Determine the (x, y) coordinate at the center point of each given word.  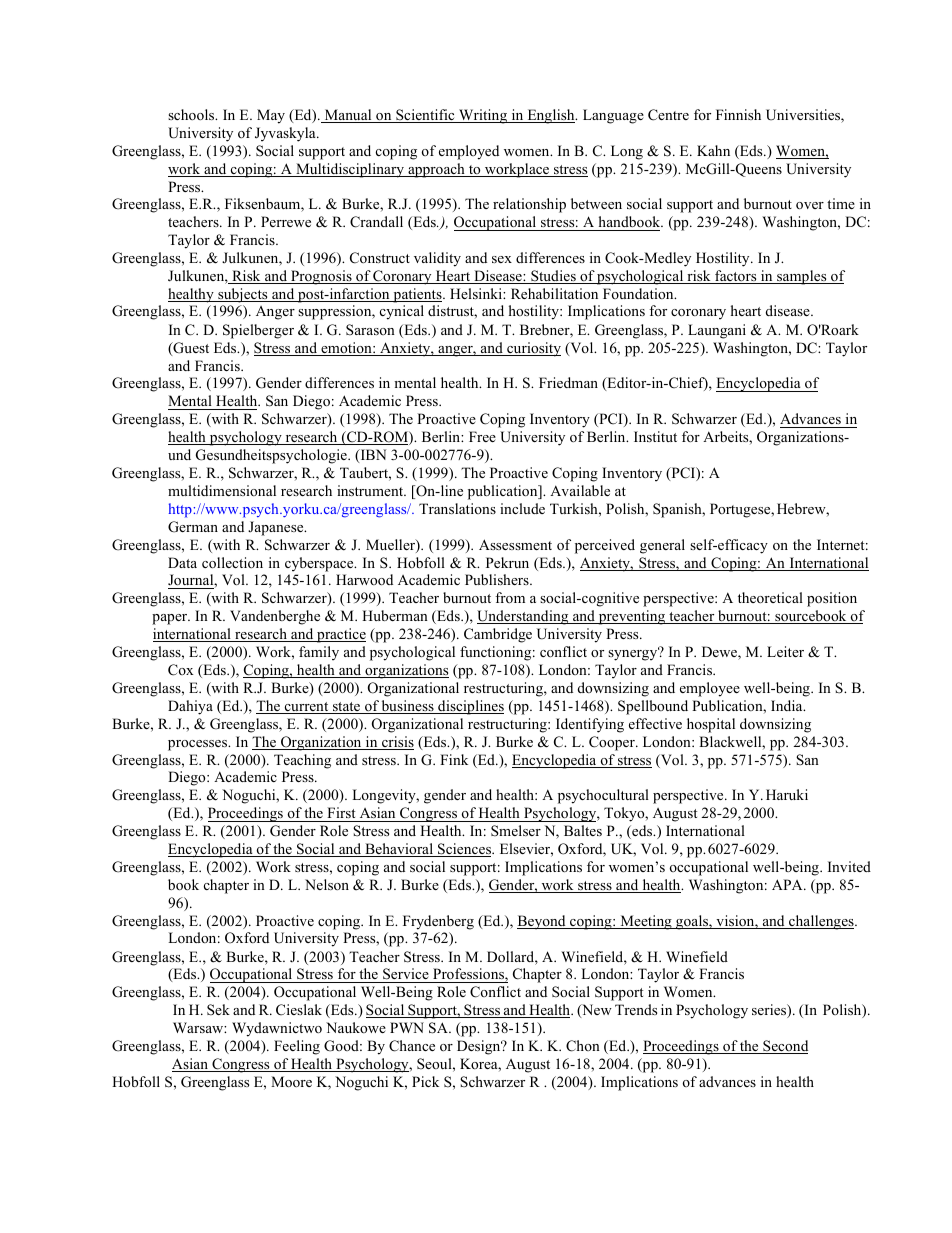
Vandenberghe (275, 617)
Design (480, 1047)
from (510, 597)
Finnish (738, 114)
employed (469, 152)
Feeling (297, 1047)
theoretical (770, 597)
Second (784, 1047)
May (271, 116)
